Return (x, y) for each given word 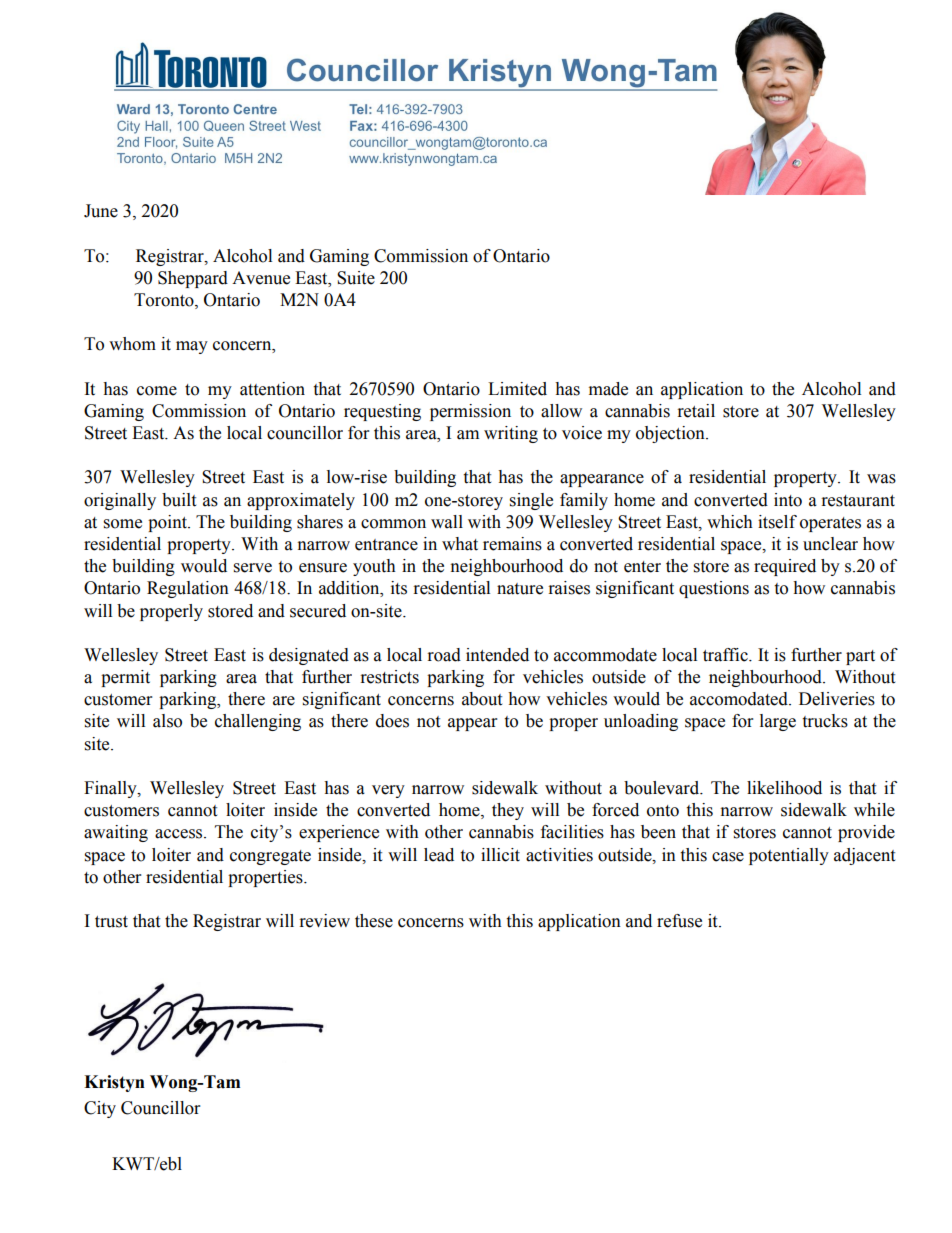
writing (511, 434)
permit (125, 678)
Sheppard (193, 279)
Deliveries (837, 699)
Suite (356, 278)
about (482, 699)
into (788, 500)
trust (111, 922)
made (608, 389)
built (179, 500)
